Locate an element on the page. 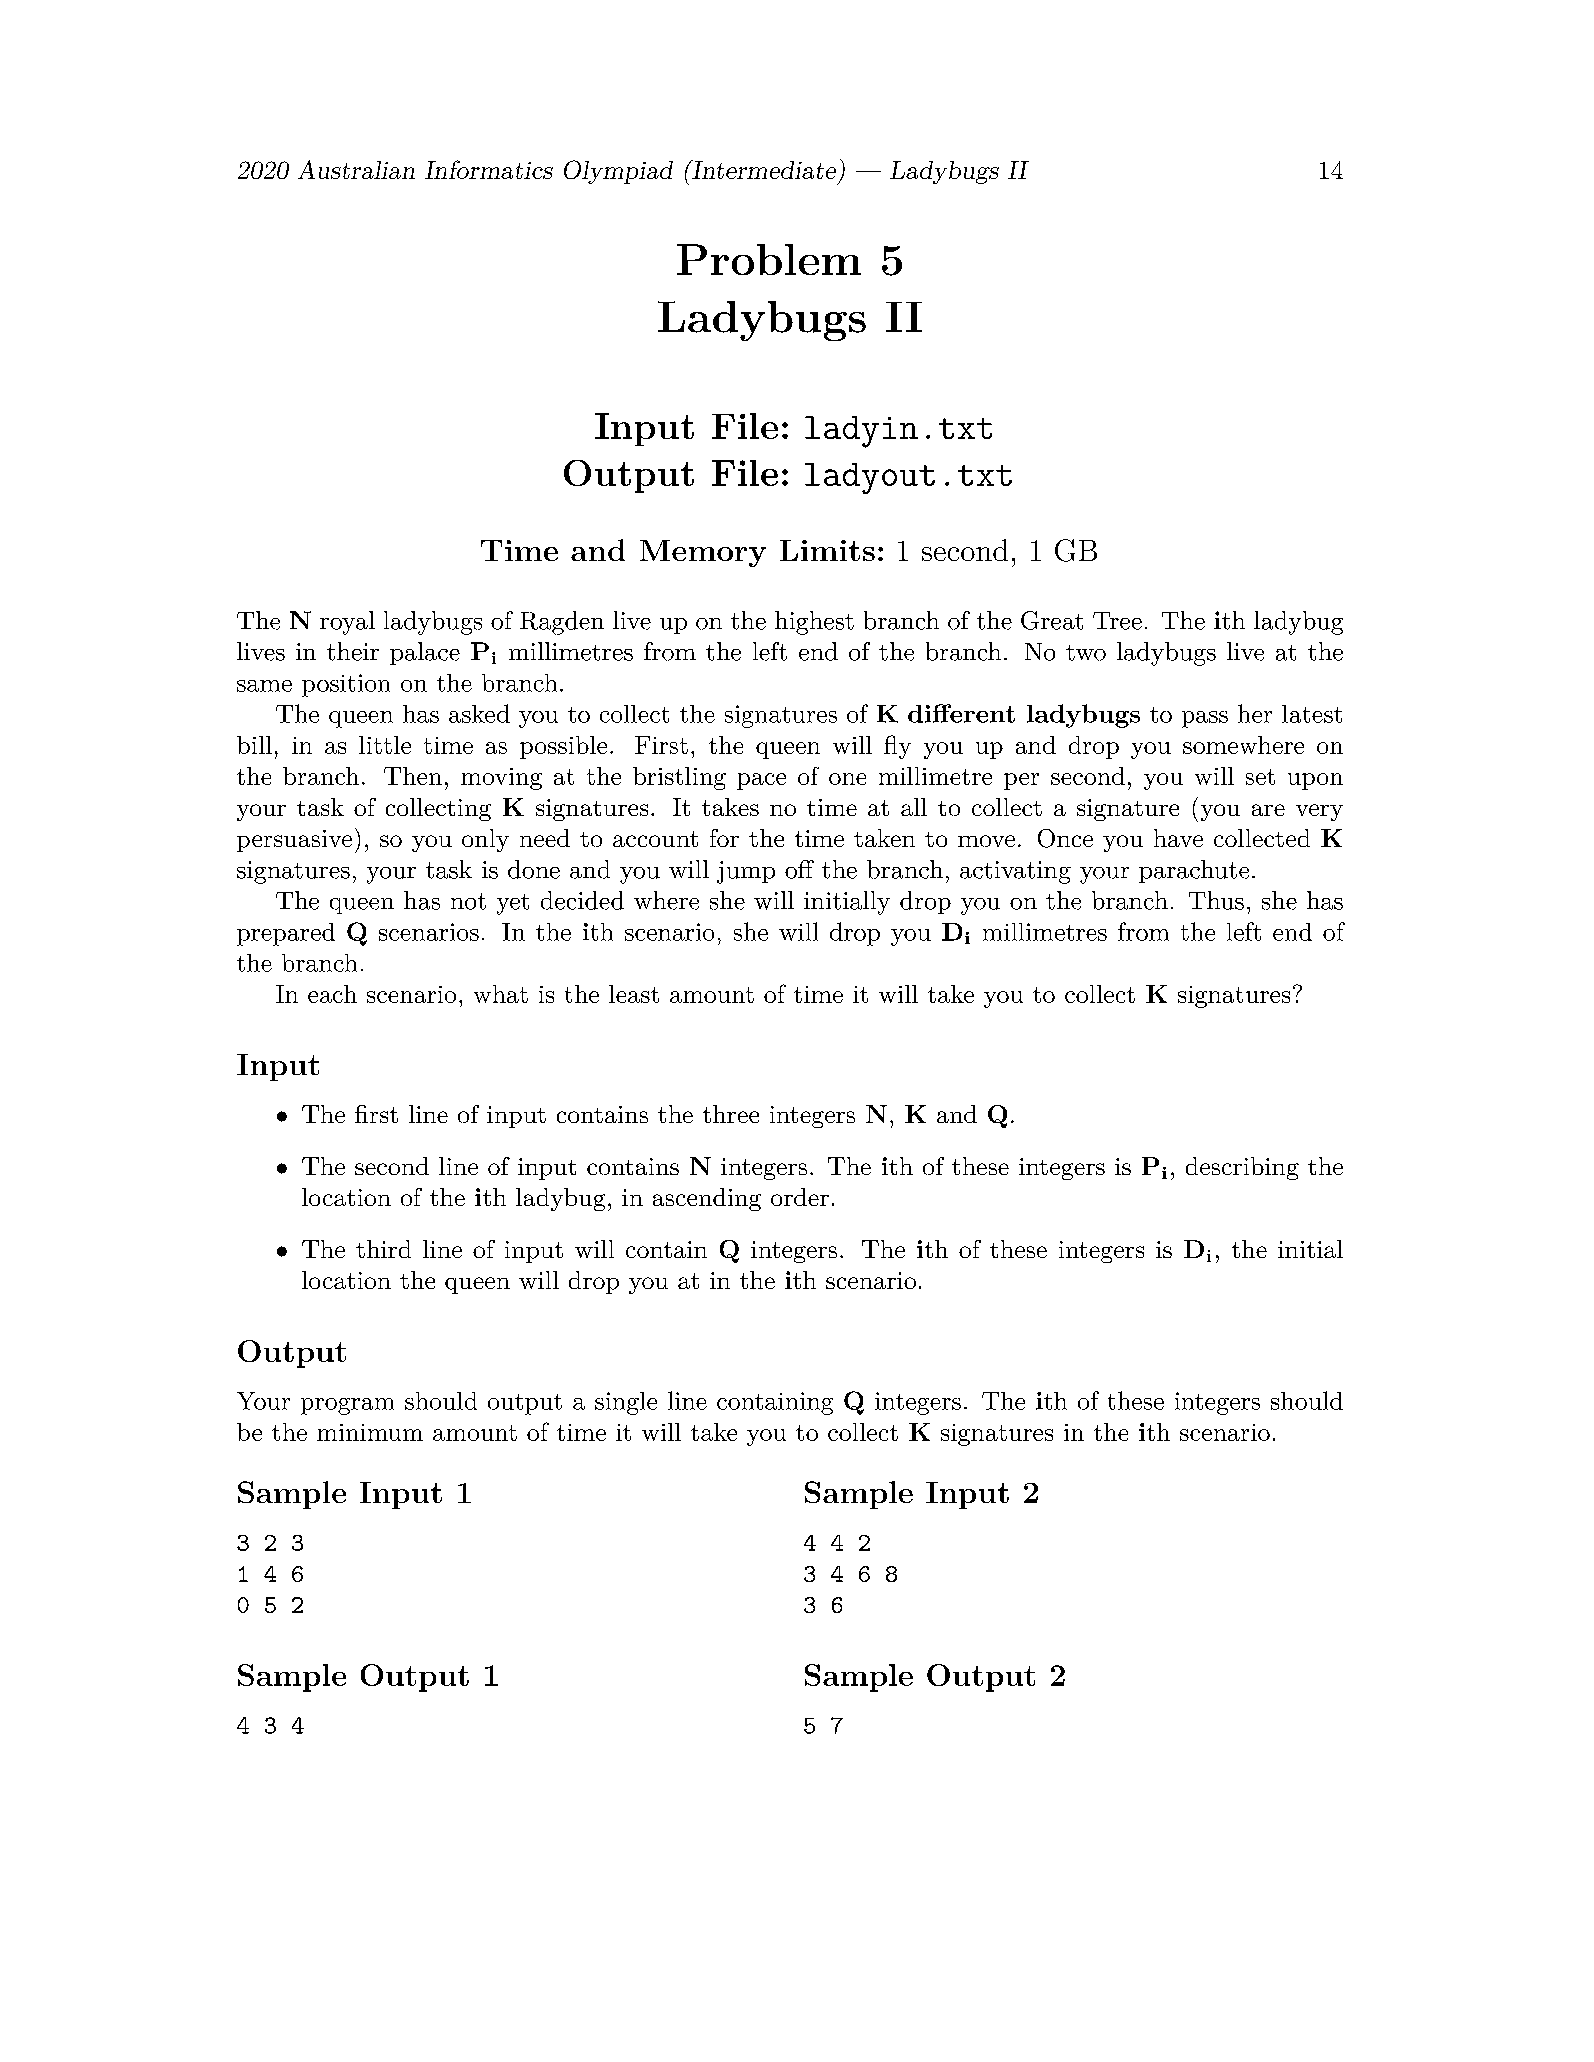 The height and width of the page is (2062, 1594). three is located at coordinates (731, 1114).
